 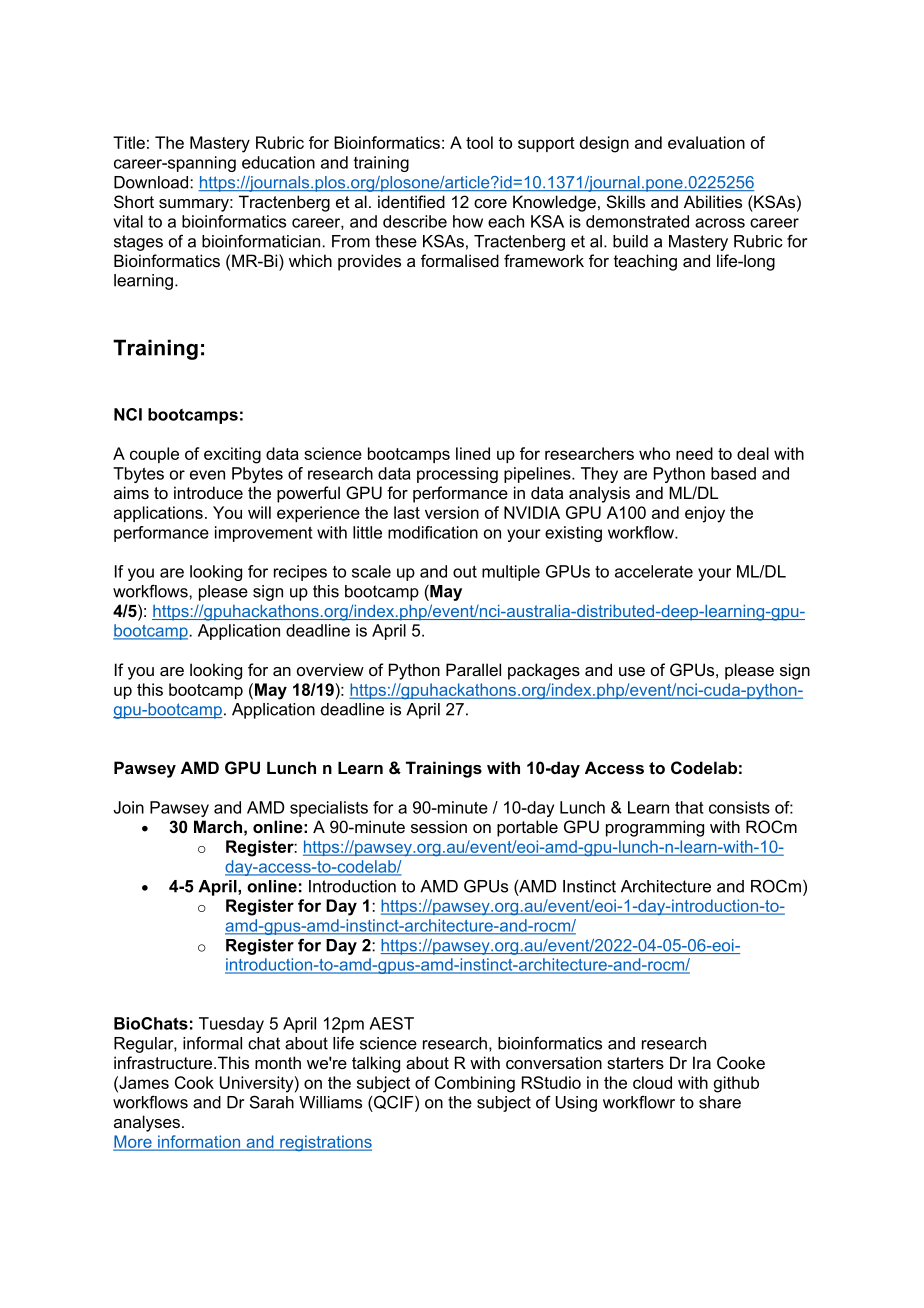 I want to click on introduce, so click(x=208, y=492).
